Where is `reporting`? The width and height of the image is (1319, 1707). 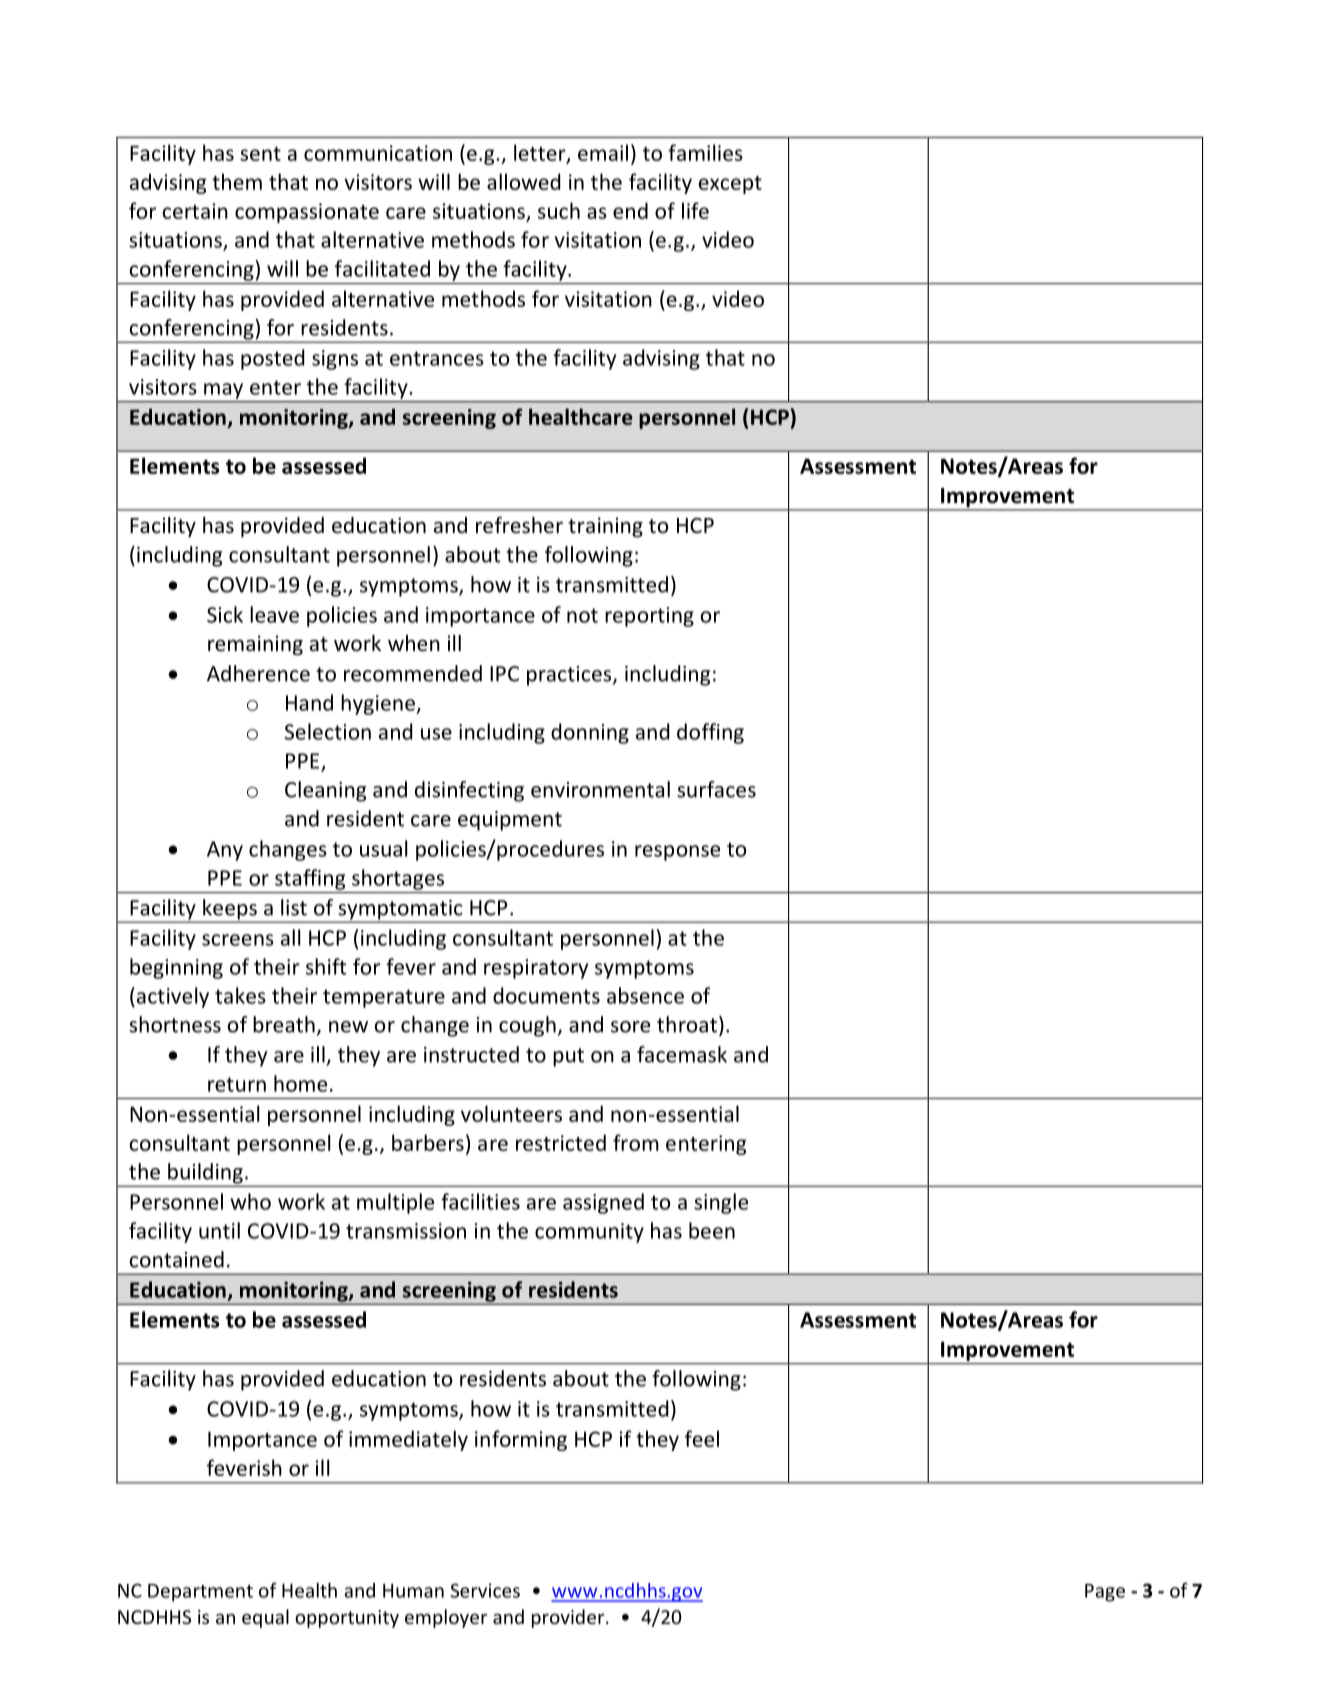
reporting is located at coordinates (649, 617).
